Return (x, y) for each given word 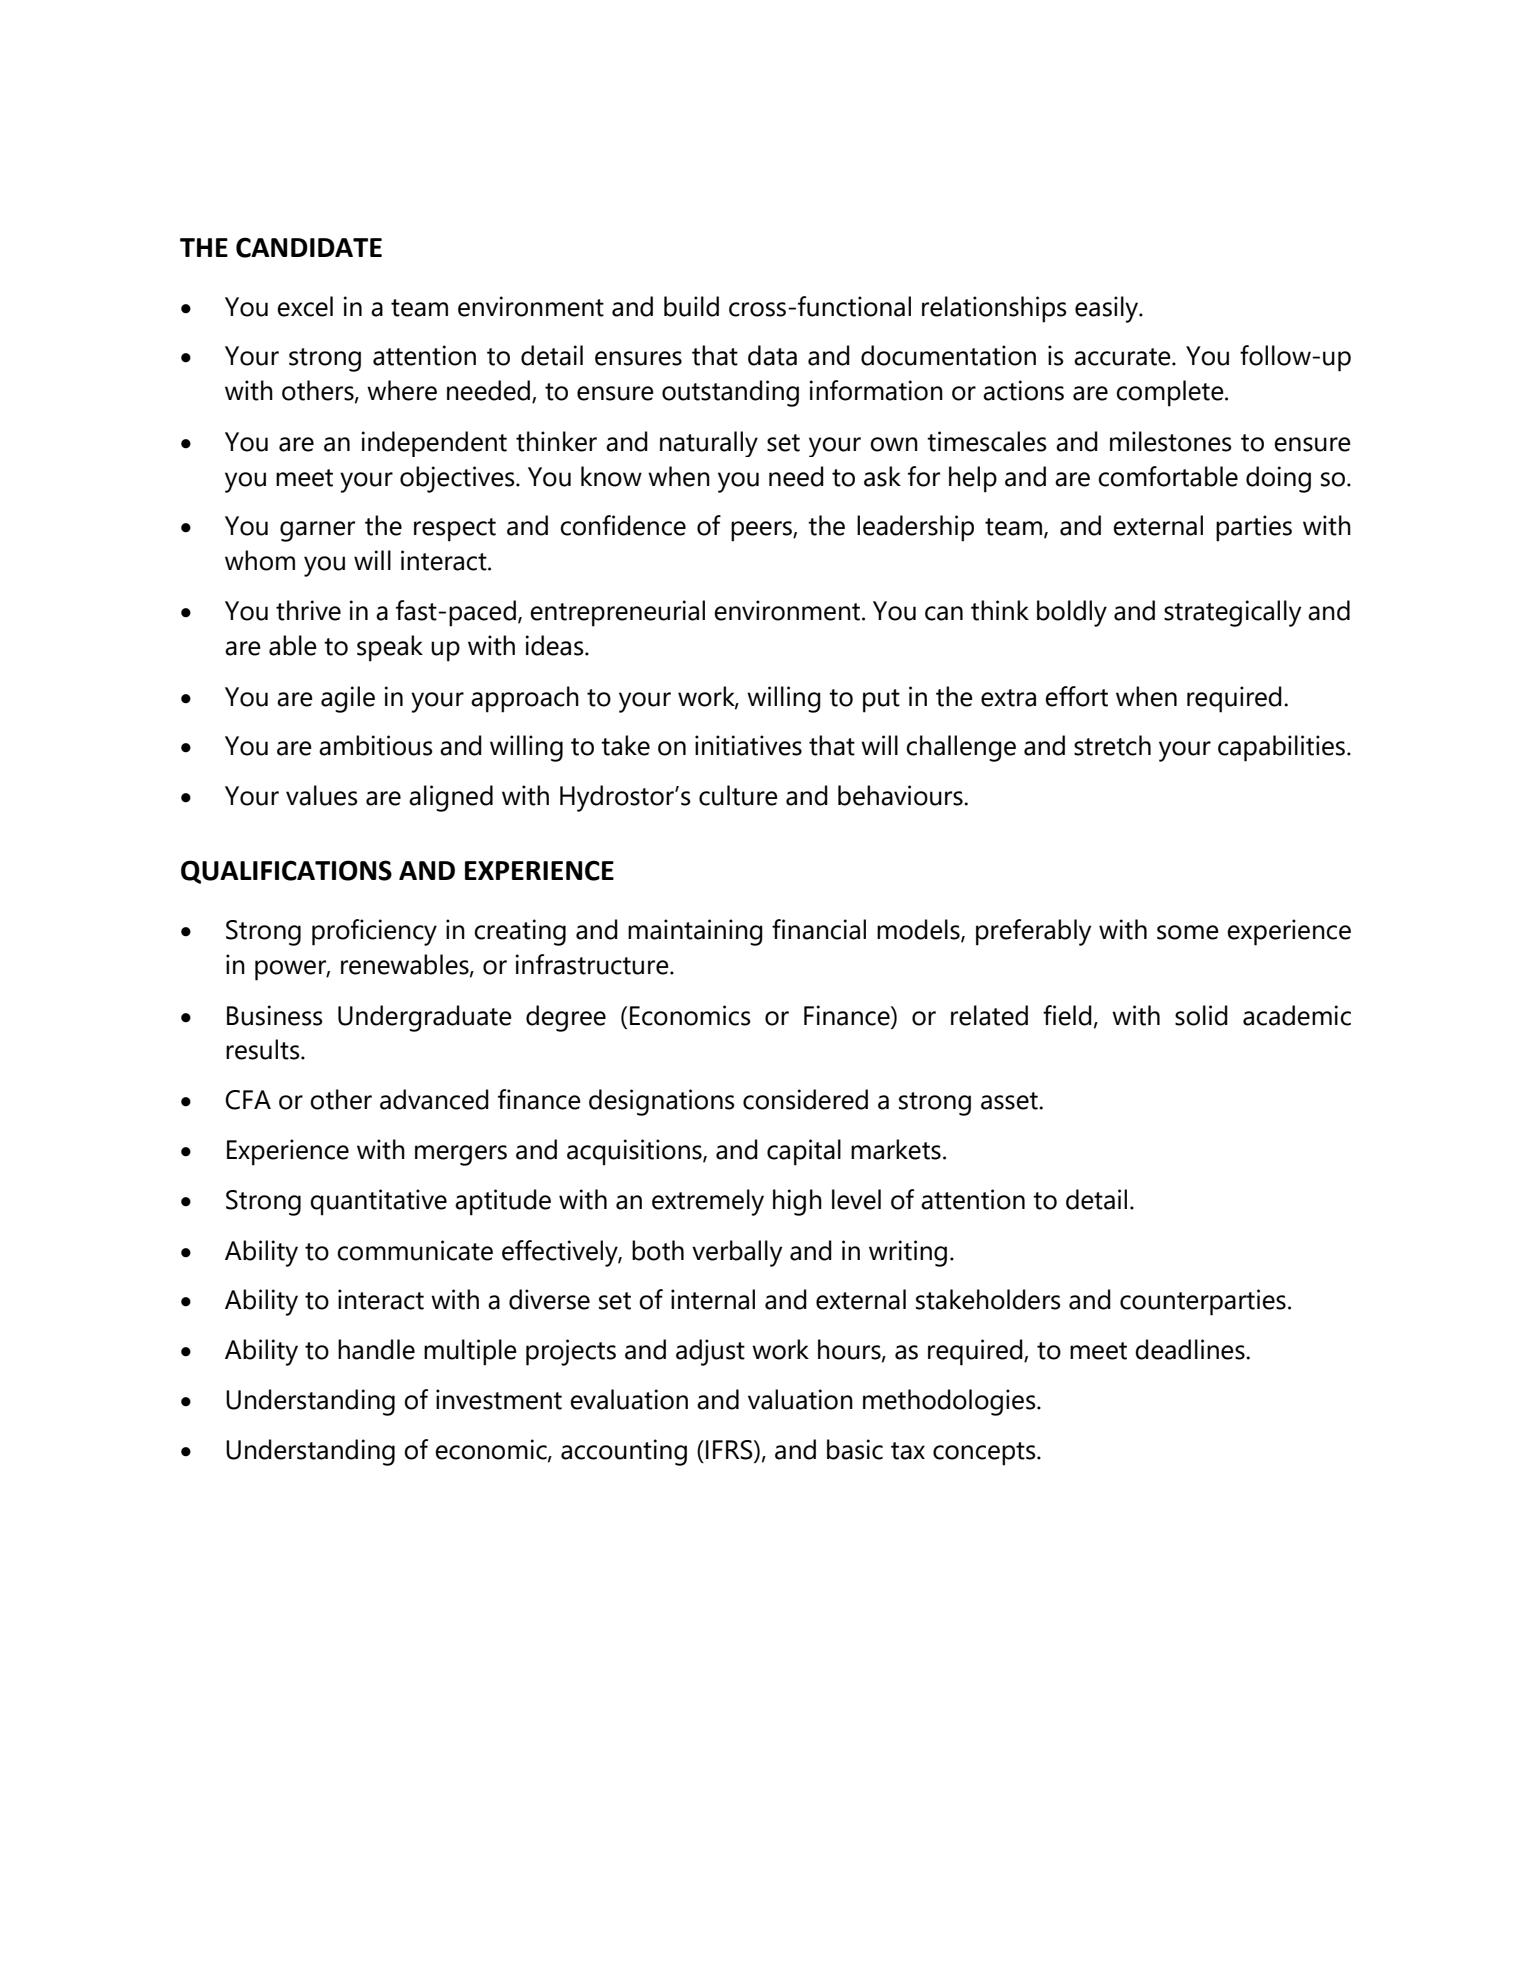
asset (1010, 1101)
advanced (434, 1099)
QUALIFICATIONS (286, 872)
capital (804, 1152)
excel (305, 306)
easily (1108, 309)
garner (317, 531)
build (691, 306)
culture (738, 795)
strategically (1232, 613)
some (1188, 932)
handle (376, 1349)
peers (762, 531)
